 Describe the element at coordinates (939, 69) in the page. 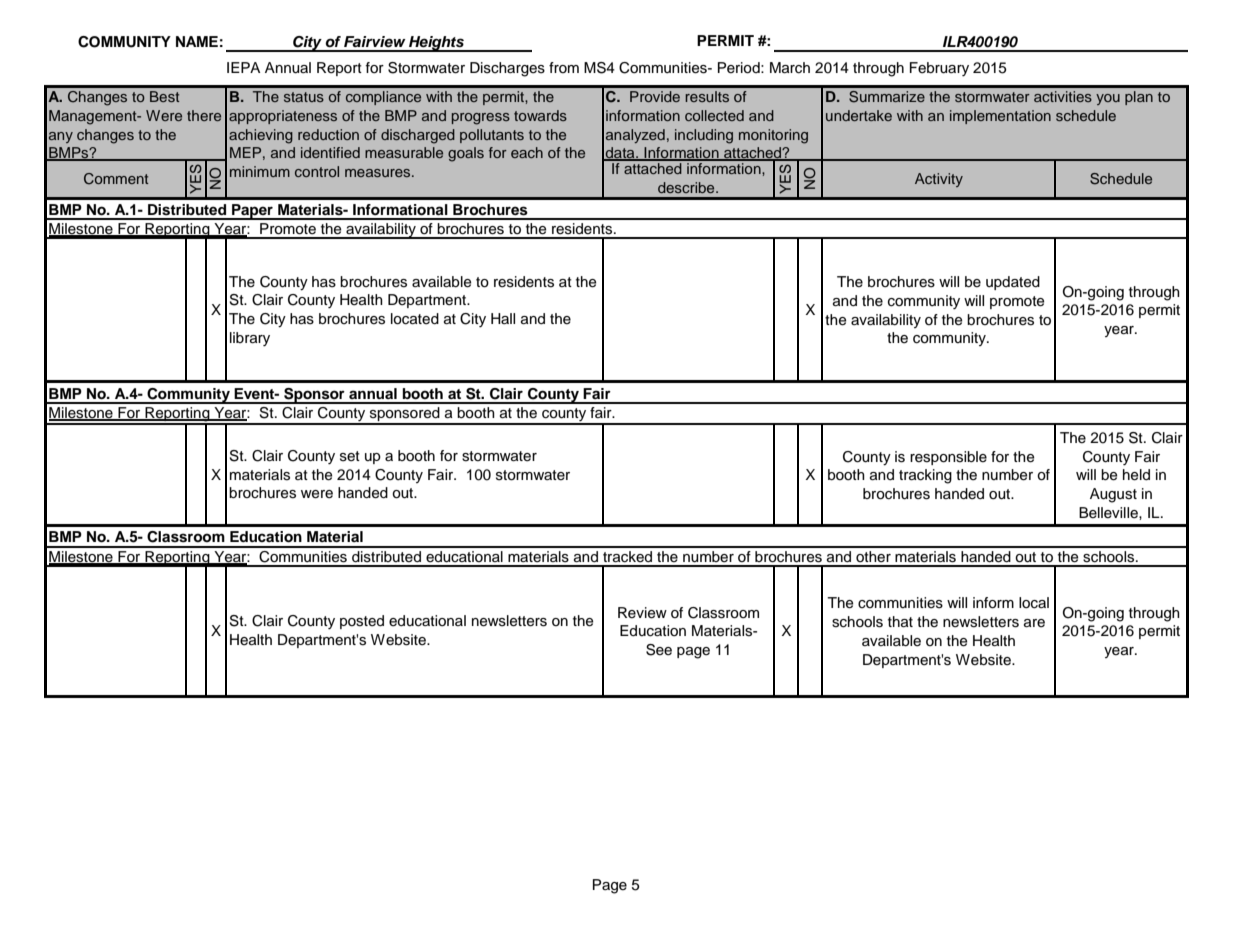

I see `February` at that location.
